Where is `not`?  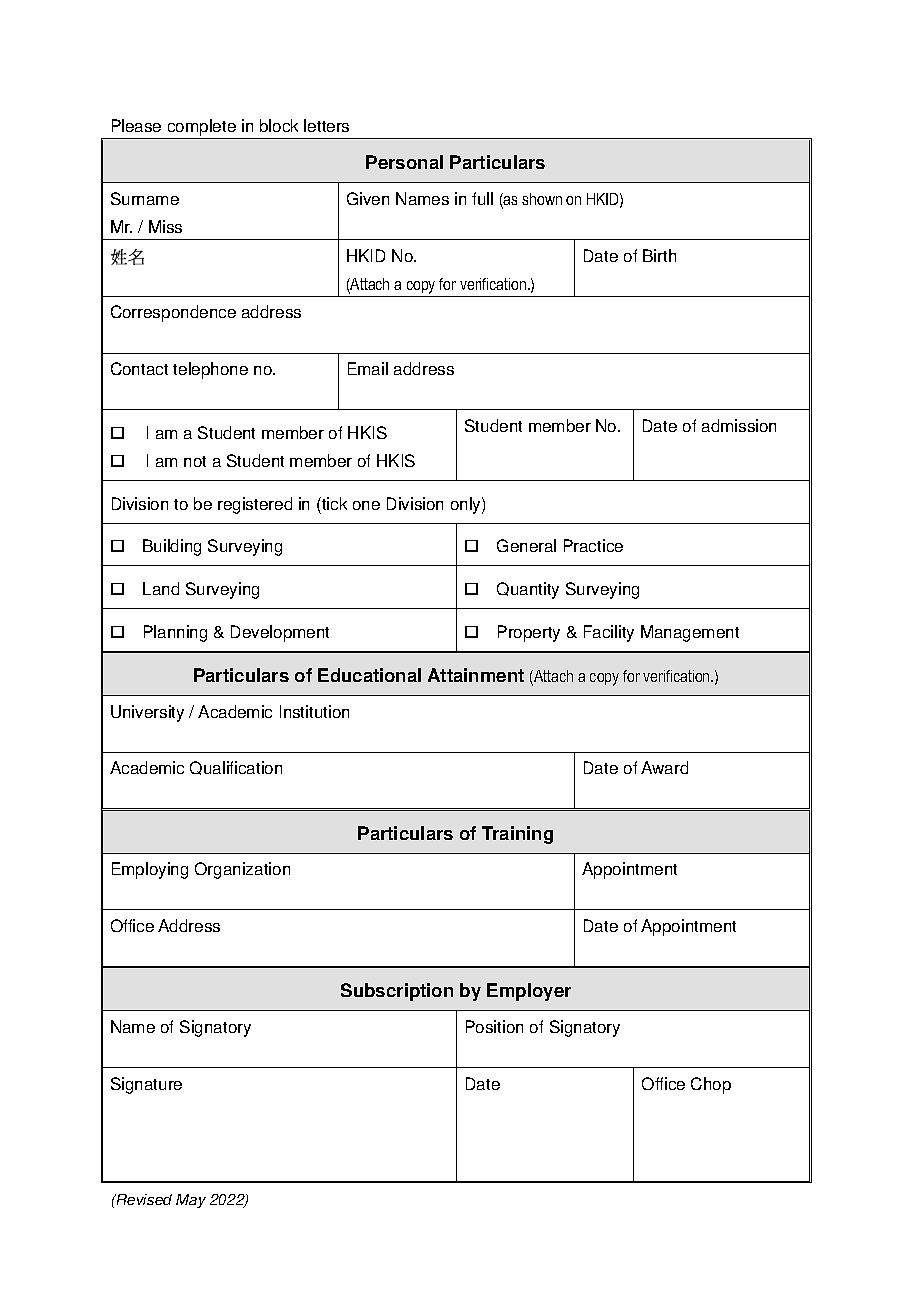
not is located at coordinates (195, 461).
